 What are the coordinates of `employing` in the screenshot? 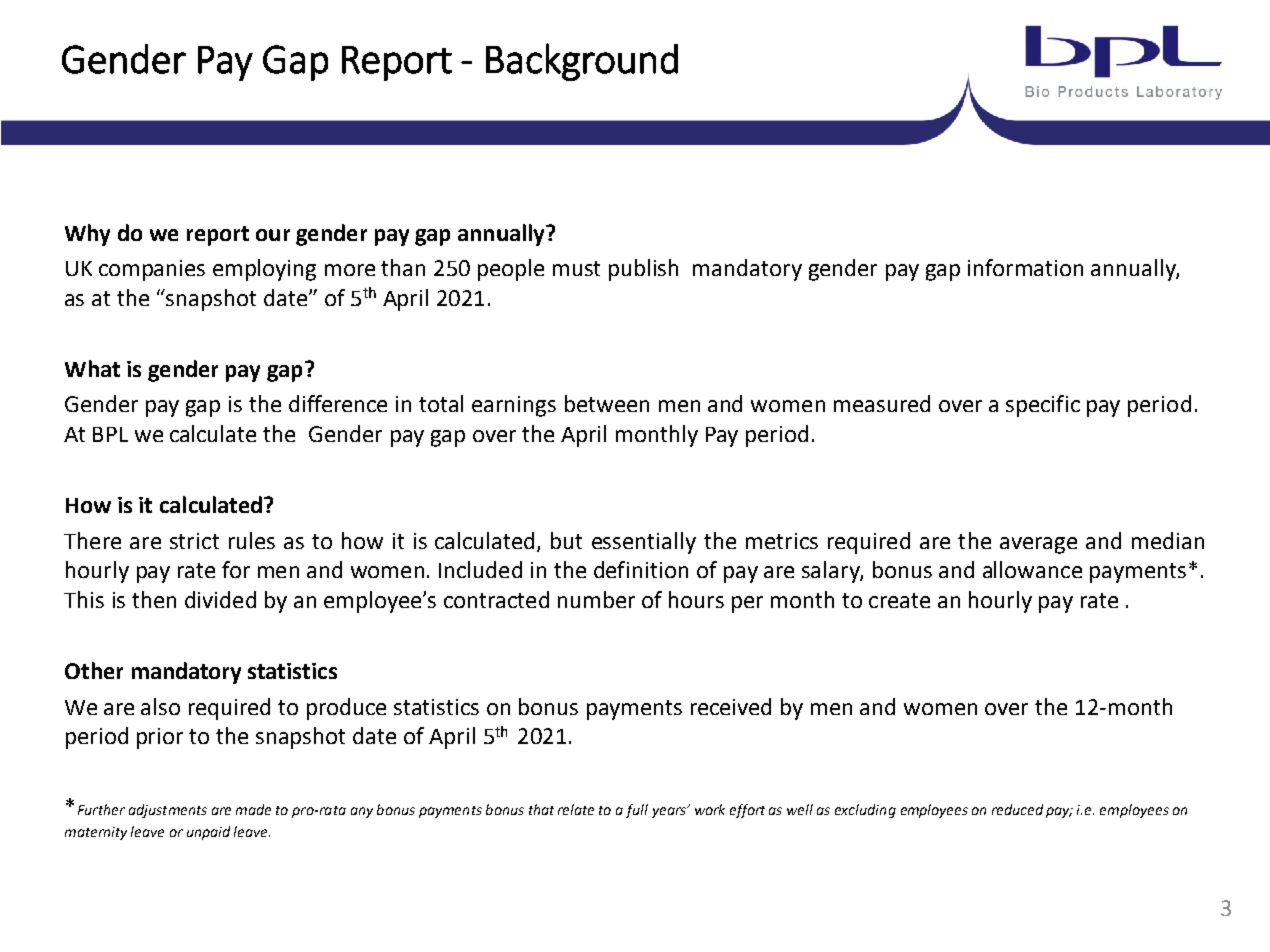 It's located at (264, 270).
